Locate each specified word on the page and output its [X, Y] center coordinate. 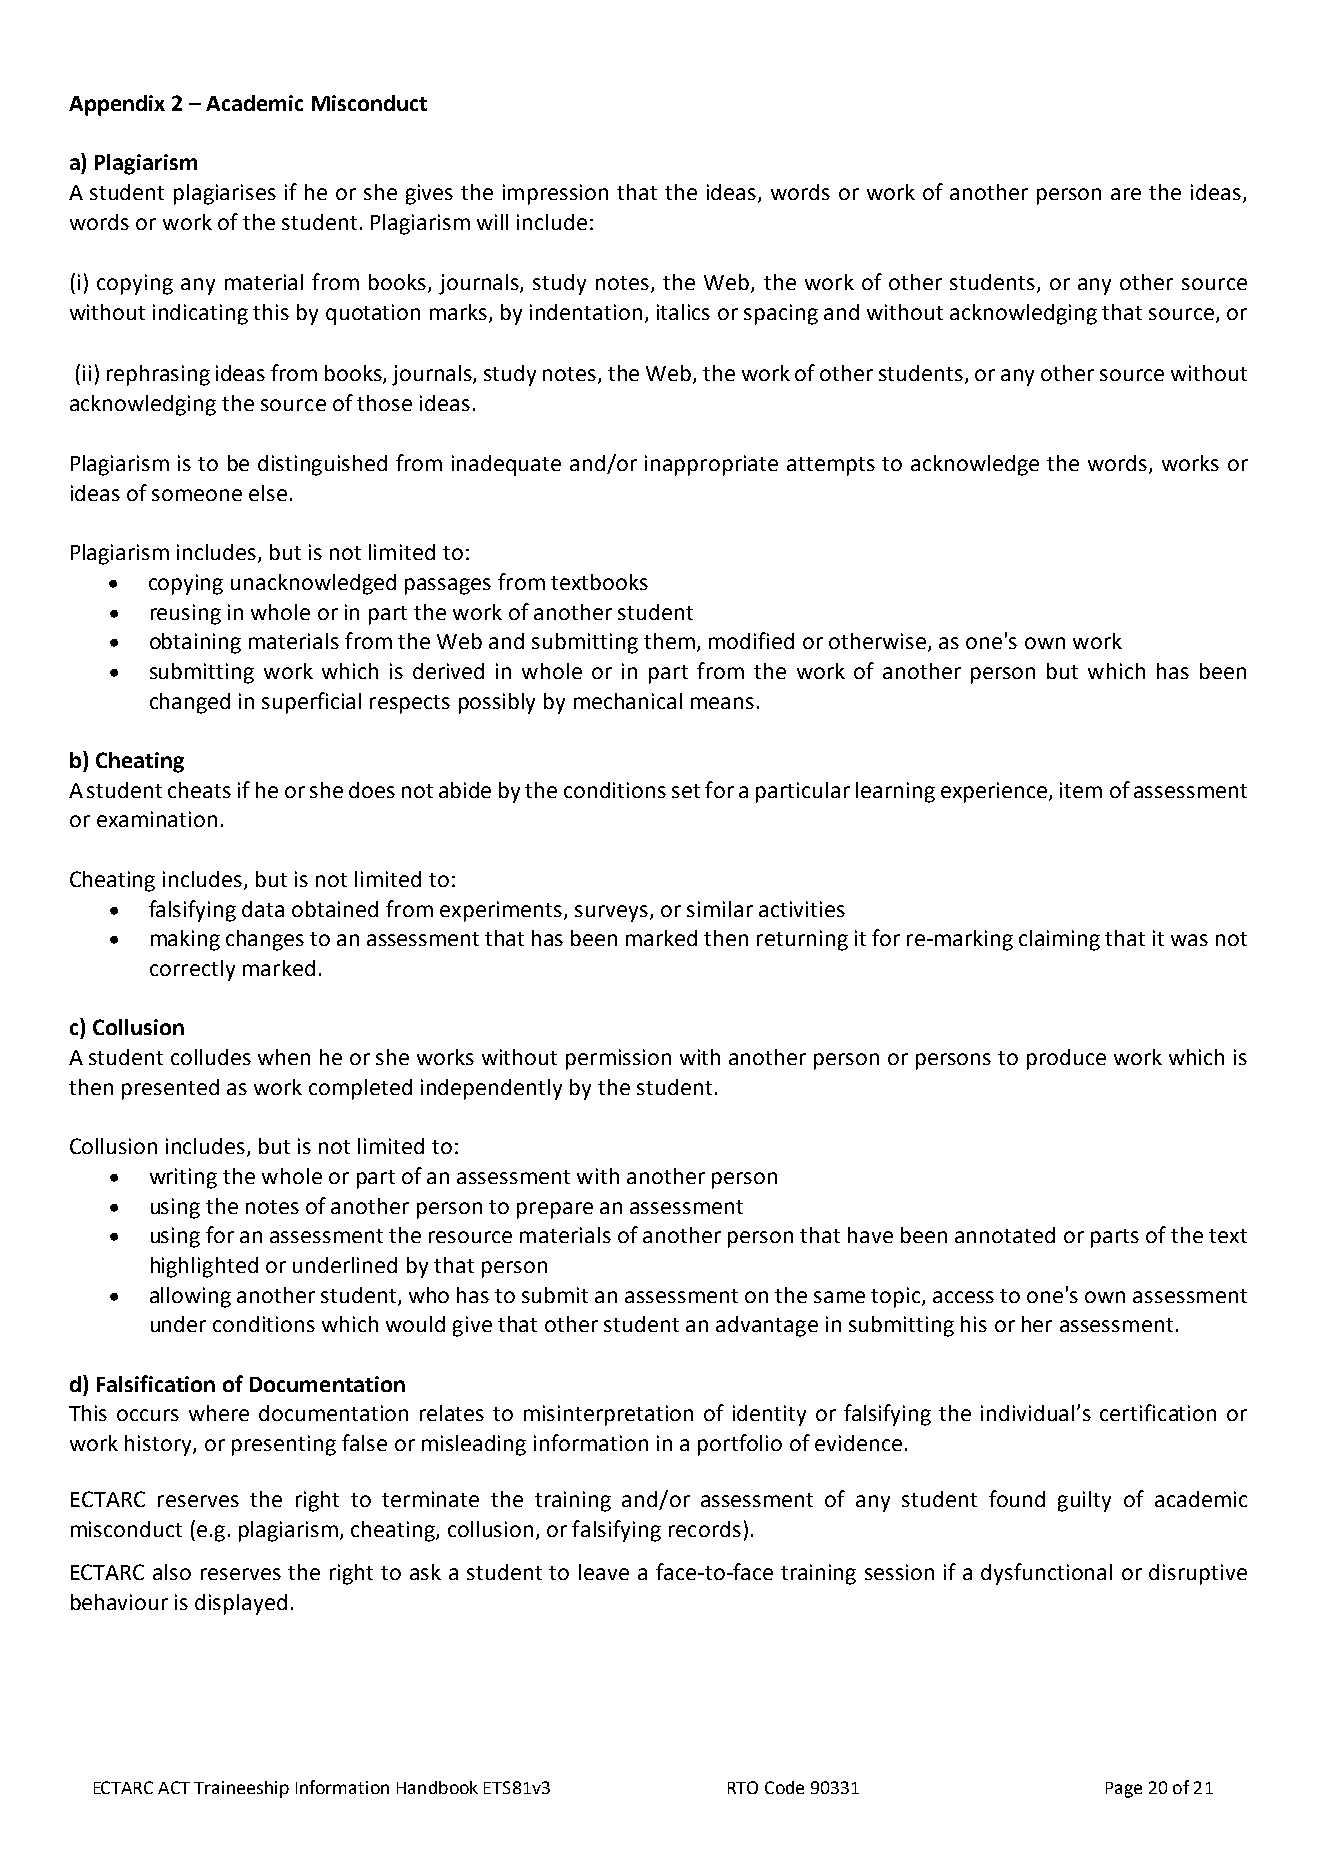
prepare [555, 1210]
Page [1124, 1790]
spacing [781, 314]
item [1081, 790]
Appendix [117, 105]
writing [183, 1178]
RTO [743, 1787]
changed [190, 703]
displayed [241, 1604]
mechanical [628, 701]
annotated [1005, 1235]
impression [555, 194]
